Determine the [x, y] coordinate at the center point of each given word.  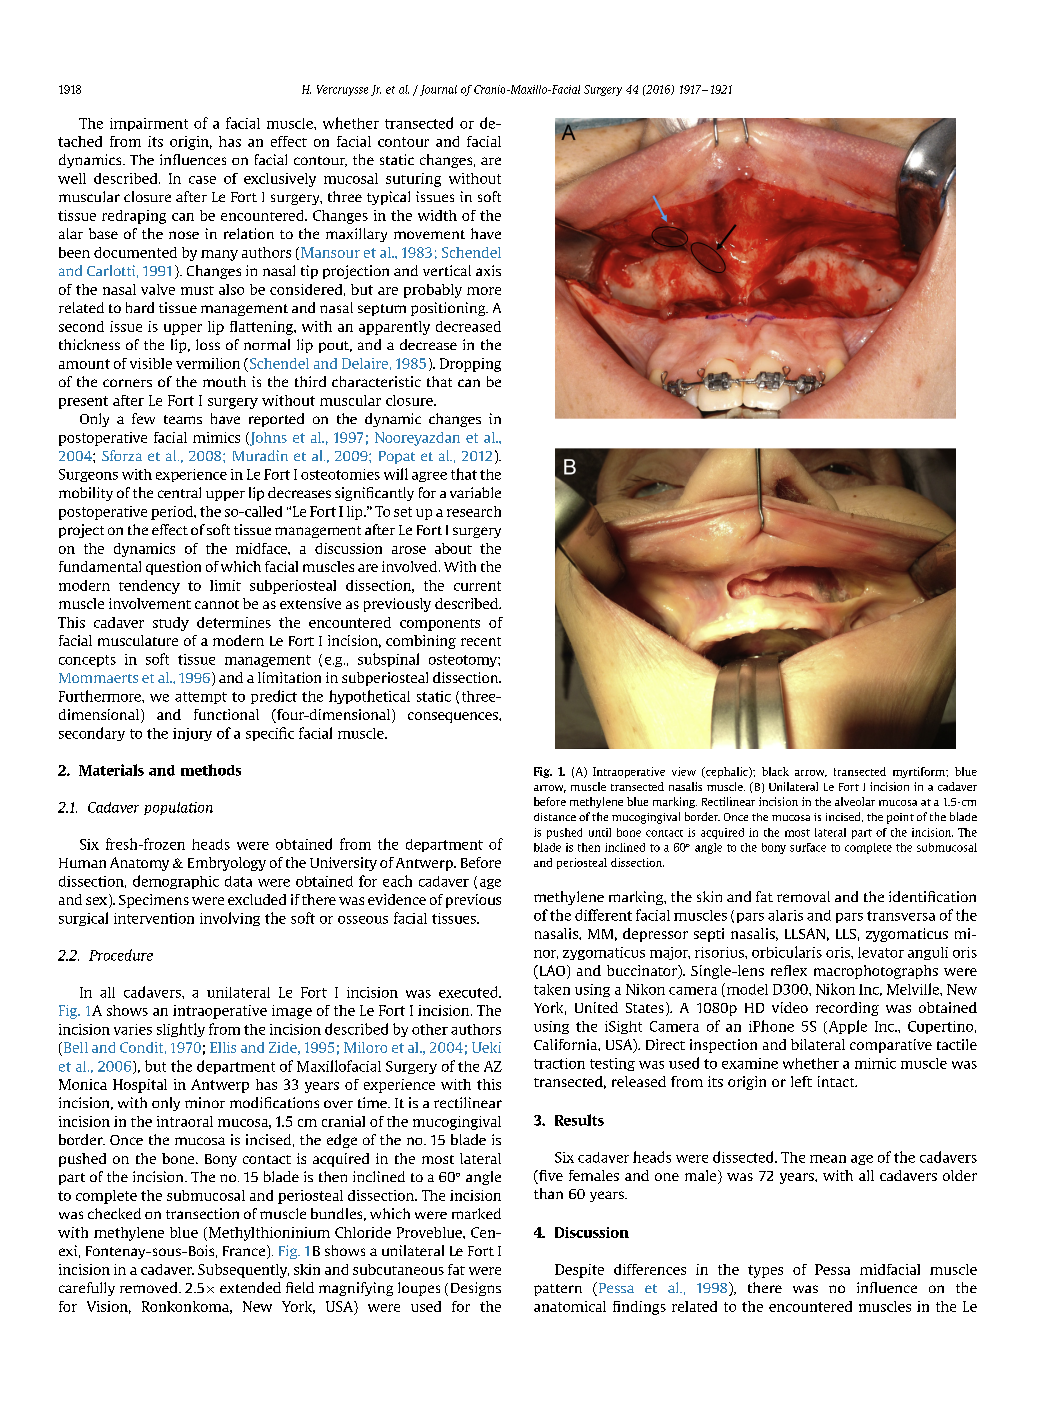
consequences [454, 717]
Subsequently [243, 1271]
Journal [437, 90]
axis [488, 270]
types [765, 1271]
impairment [149, 124]
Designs [476, 1289]
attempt [201, 698]
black [775, 771]
